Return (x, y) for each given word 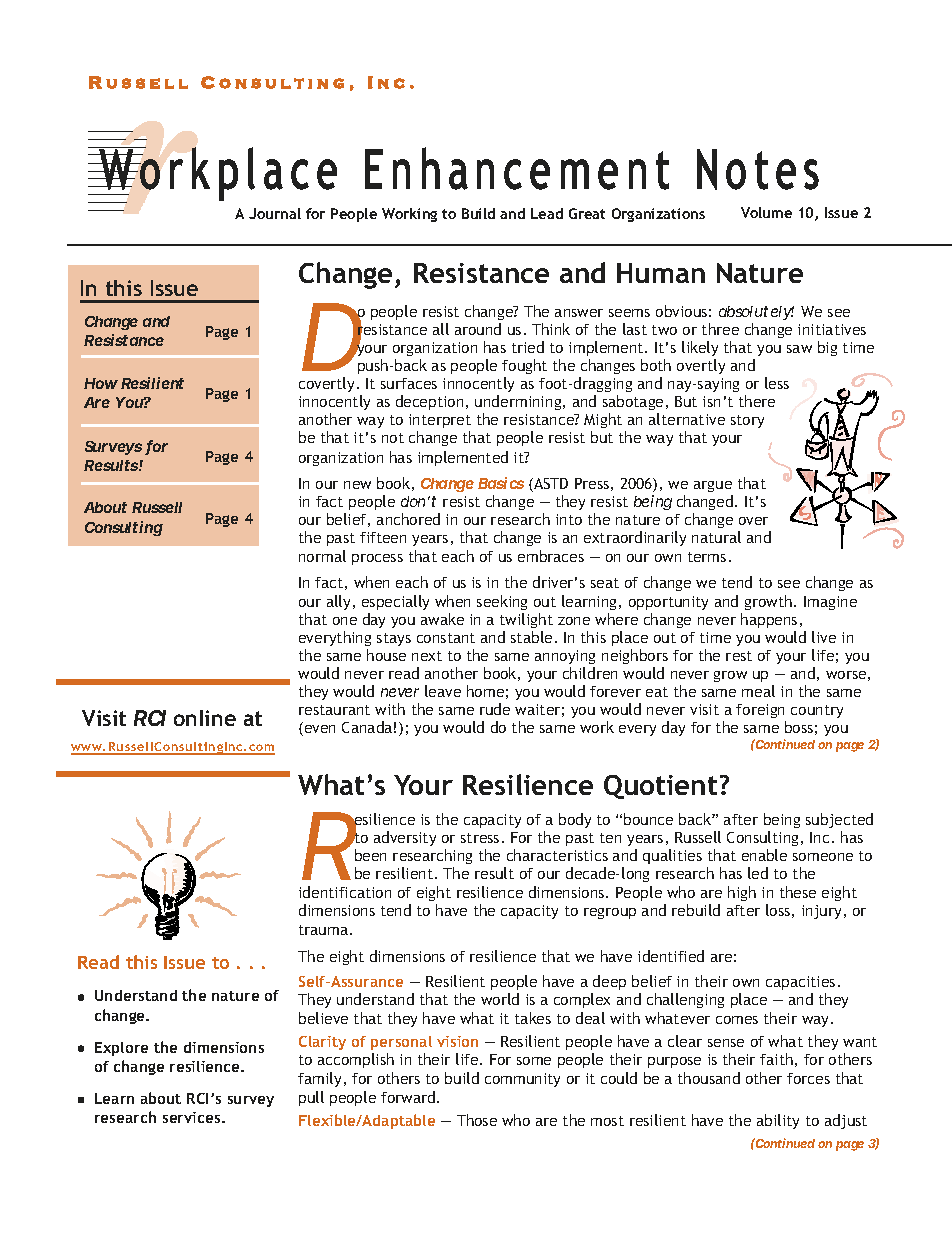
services (193, 1117)
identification (345, 892)
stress (480, 838)
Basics (501, 483)
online (205, 718)
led (758, 873)
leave (443, 691)
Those (477, 1120)
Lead (547, 213)
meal (758, 691)
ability (778, 1121)
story (747, 421)
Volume (766, 212)
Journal (275, 213)
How (101, 383)
